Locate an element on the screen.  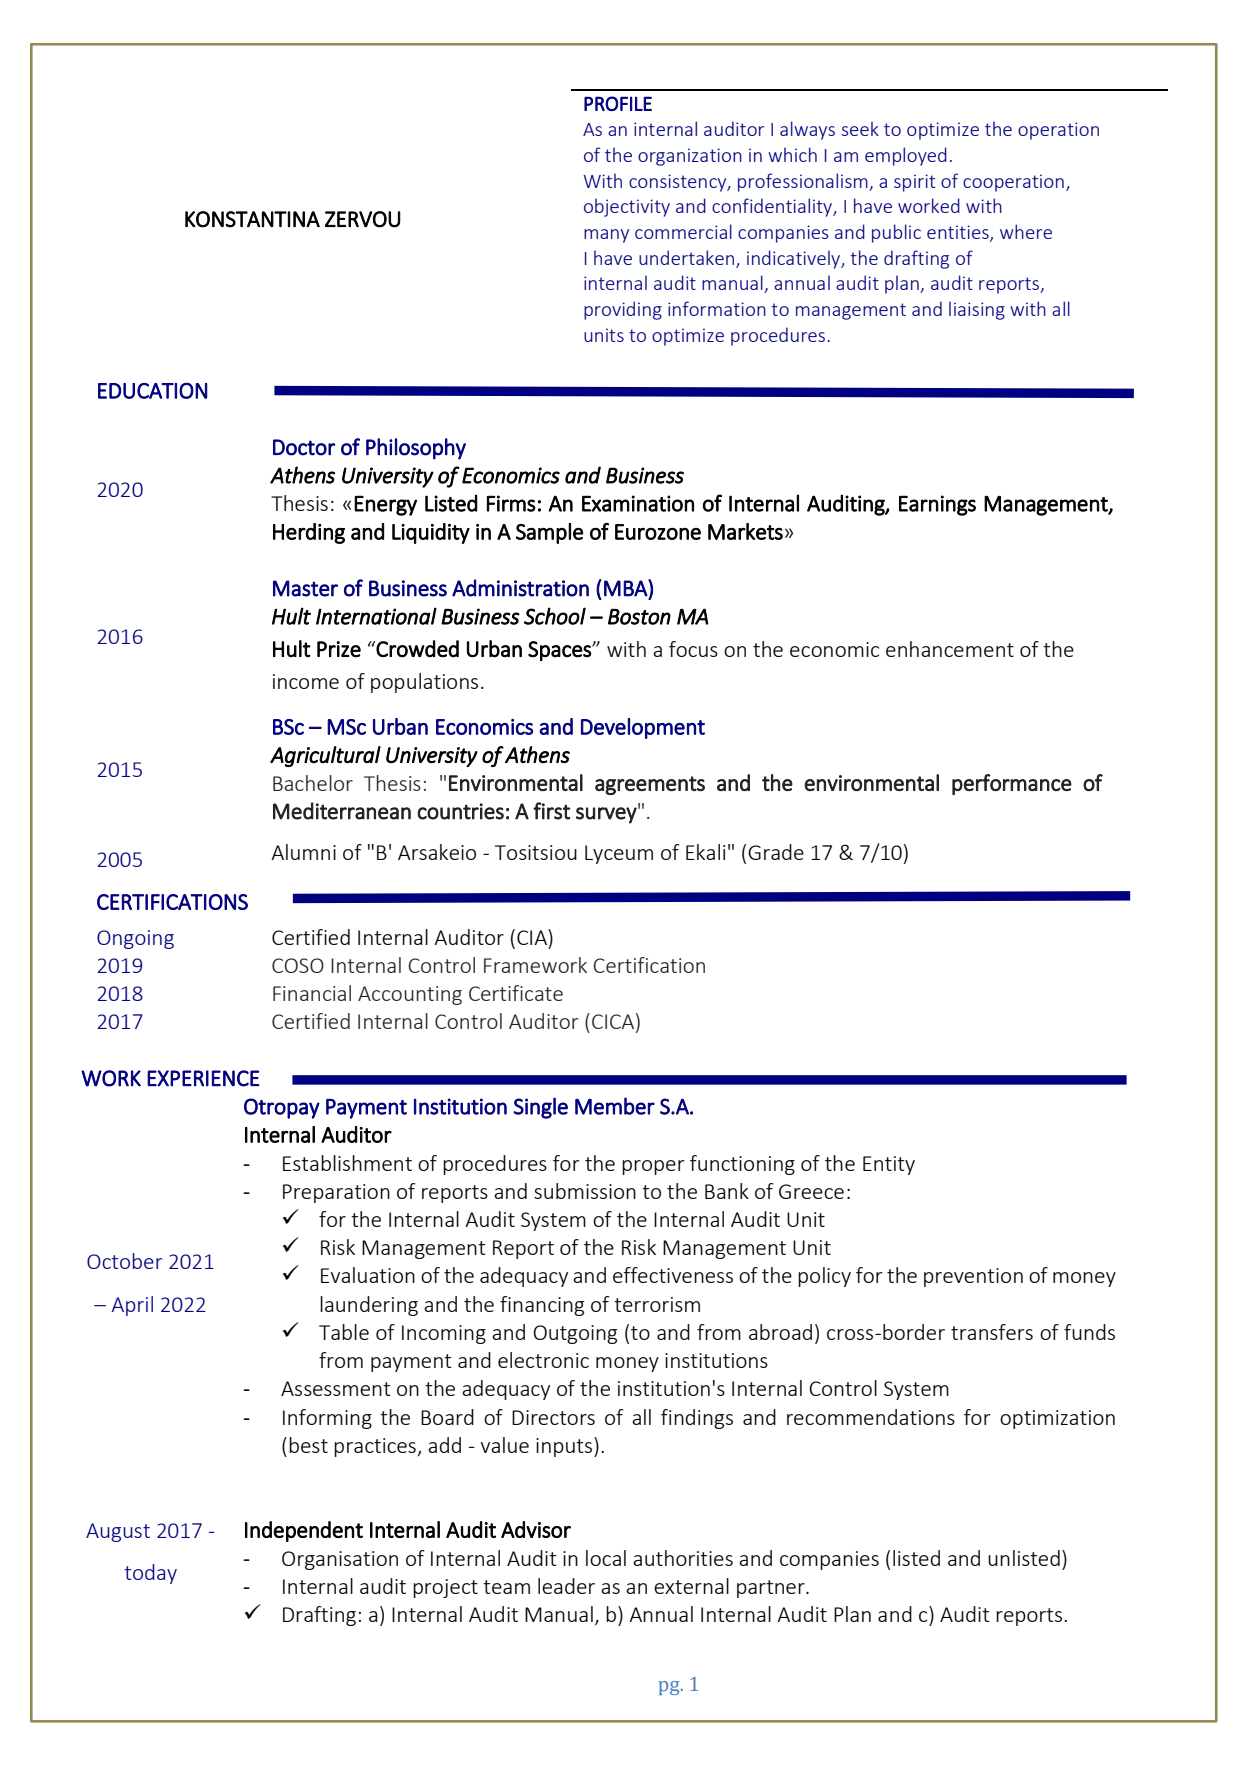
performance is located at coordinates (1012, 784).
